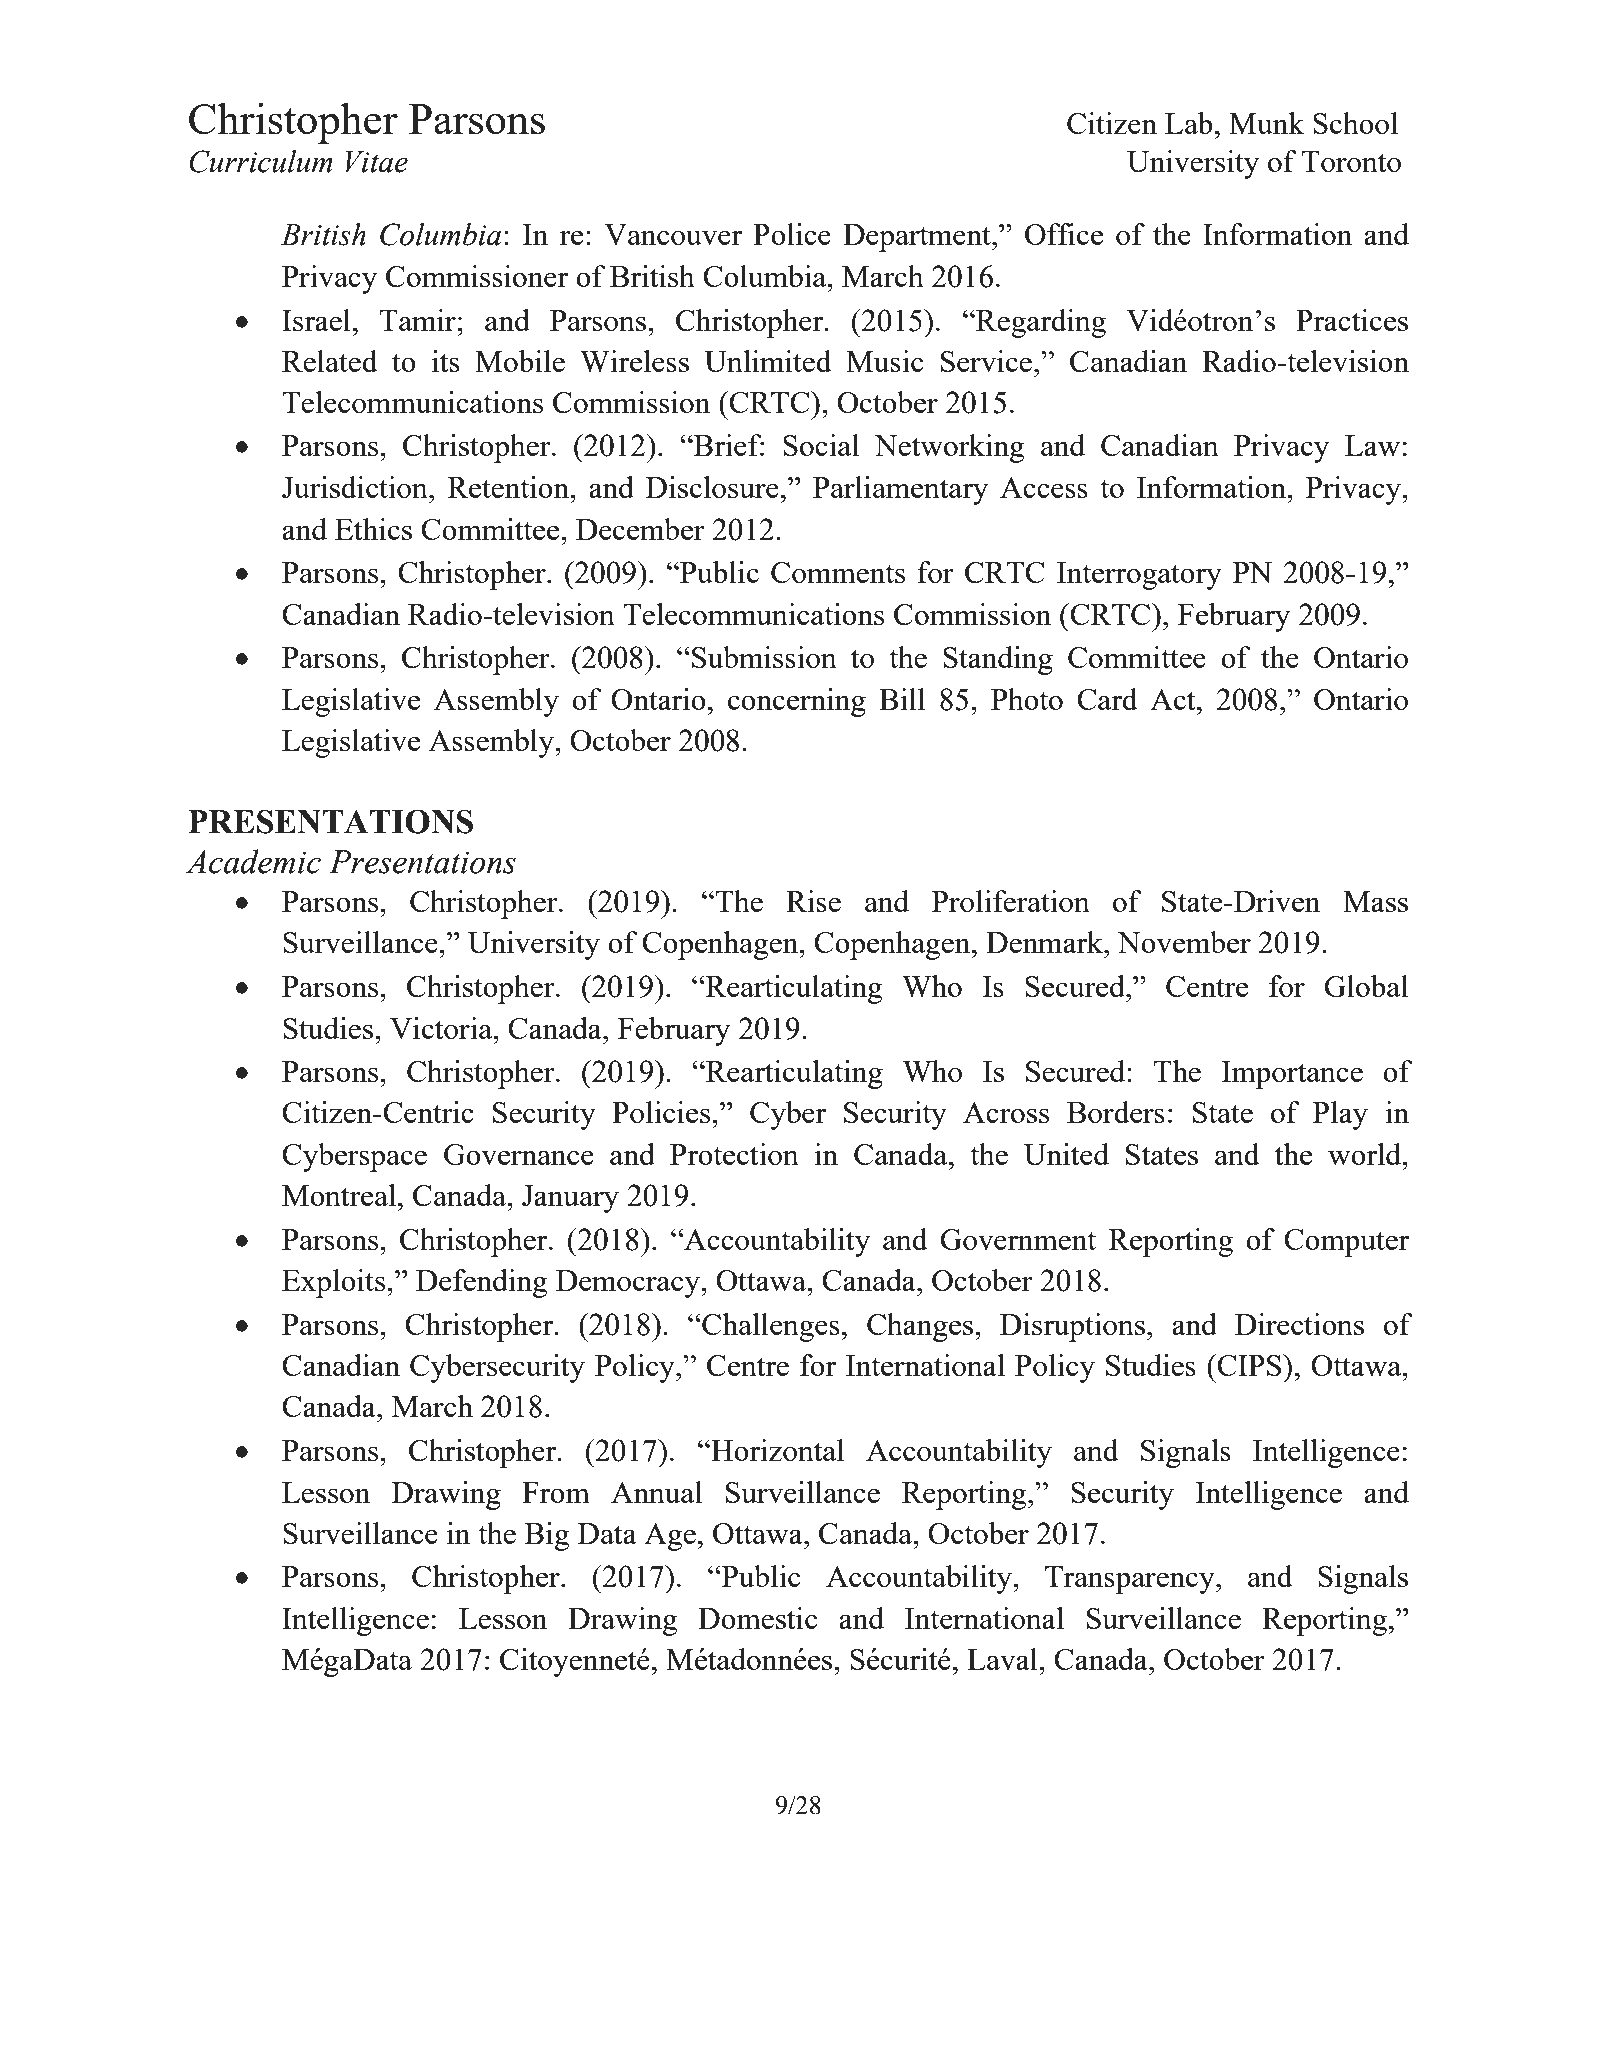 Image resolution: width=1597 pixels, height=2066 pixels. I want to click on Big, so click(547, 1536).
